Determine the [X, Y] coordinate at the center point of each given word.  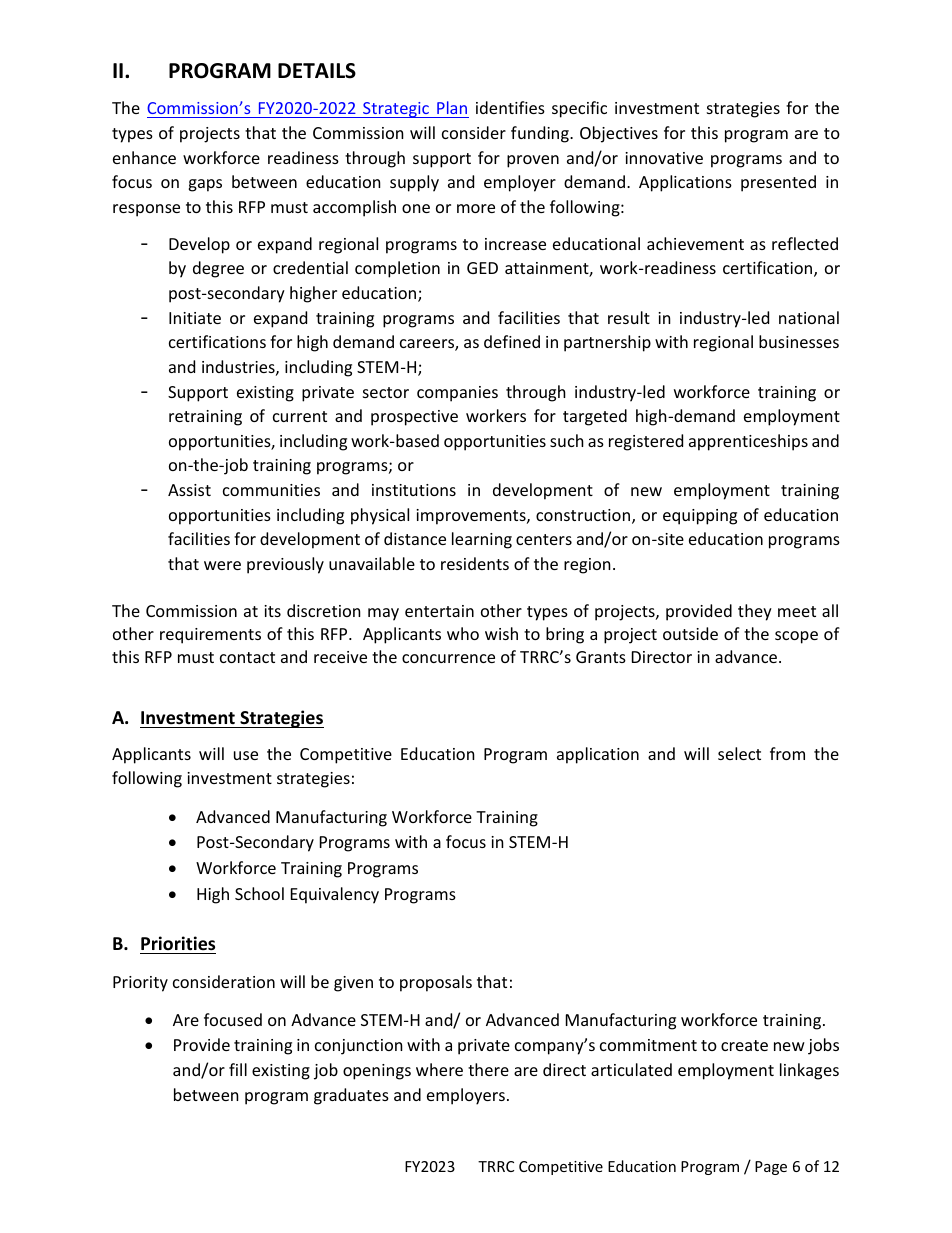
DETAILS [317, 71]
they [755, 612]
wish [501, 633]
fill [238, 1069]
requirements [210, 636]
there [488, 1069]
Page [771, 1168]
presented [778, 183]
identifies [510, 107]
